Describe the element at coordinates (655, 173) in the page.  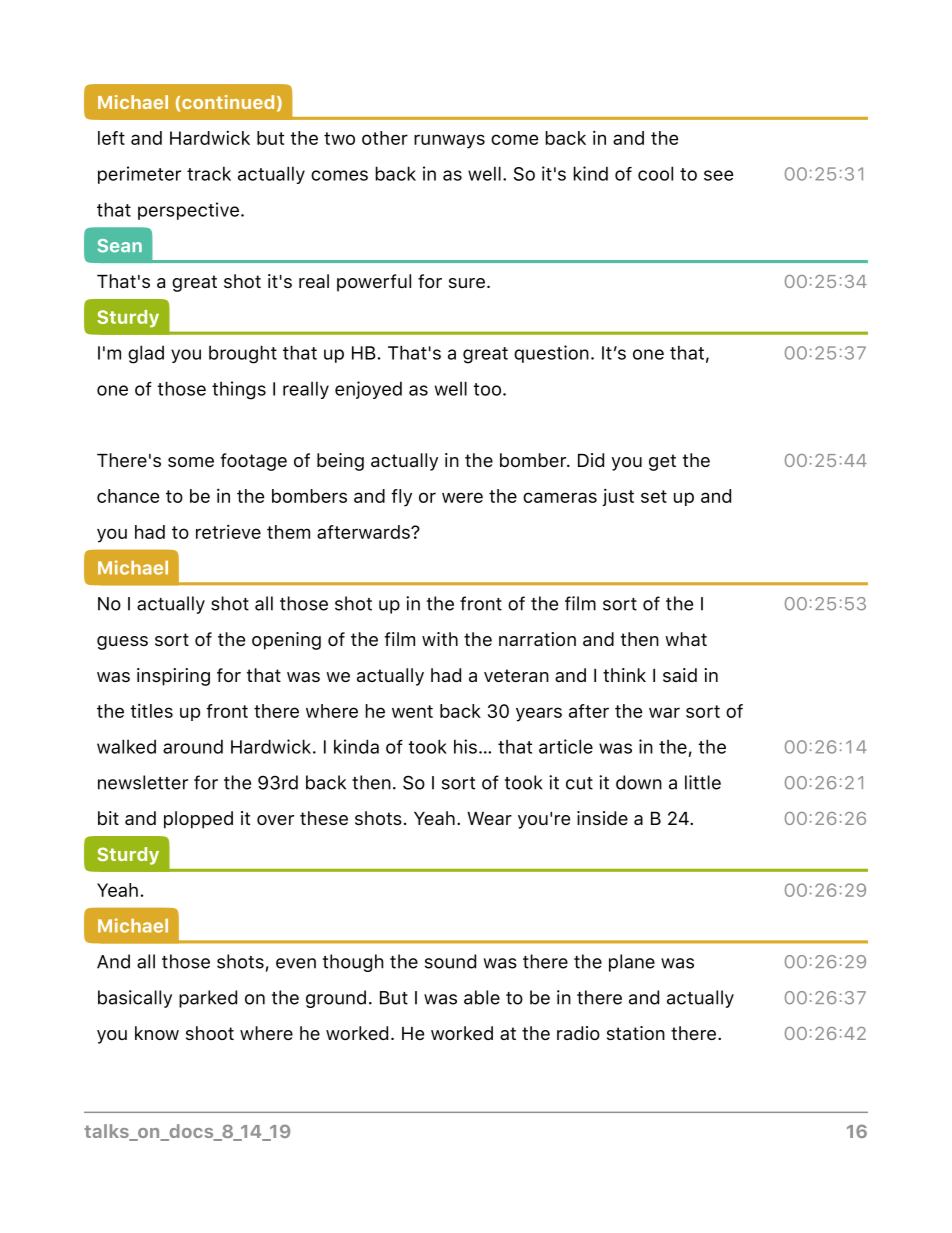
I see `cool` at that location.
